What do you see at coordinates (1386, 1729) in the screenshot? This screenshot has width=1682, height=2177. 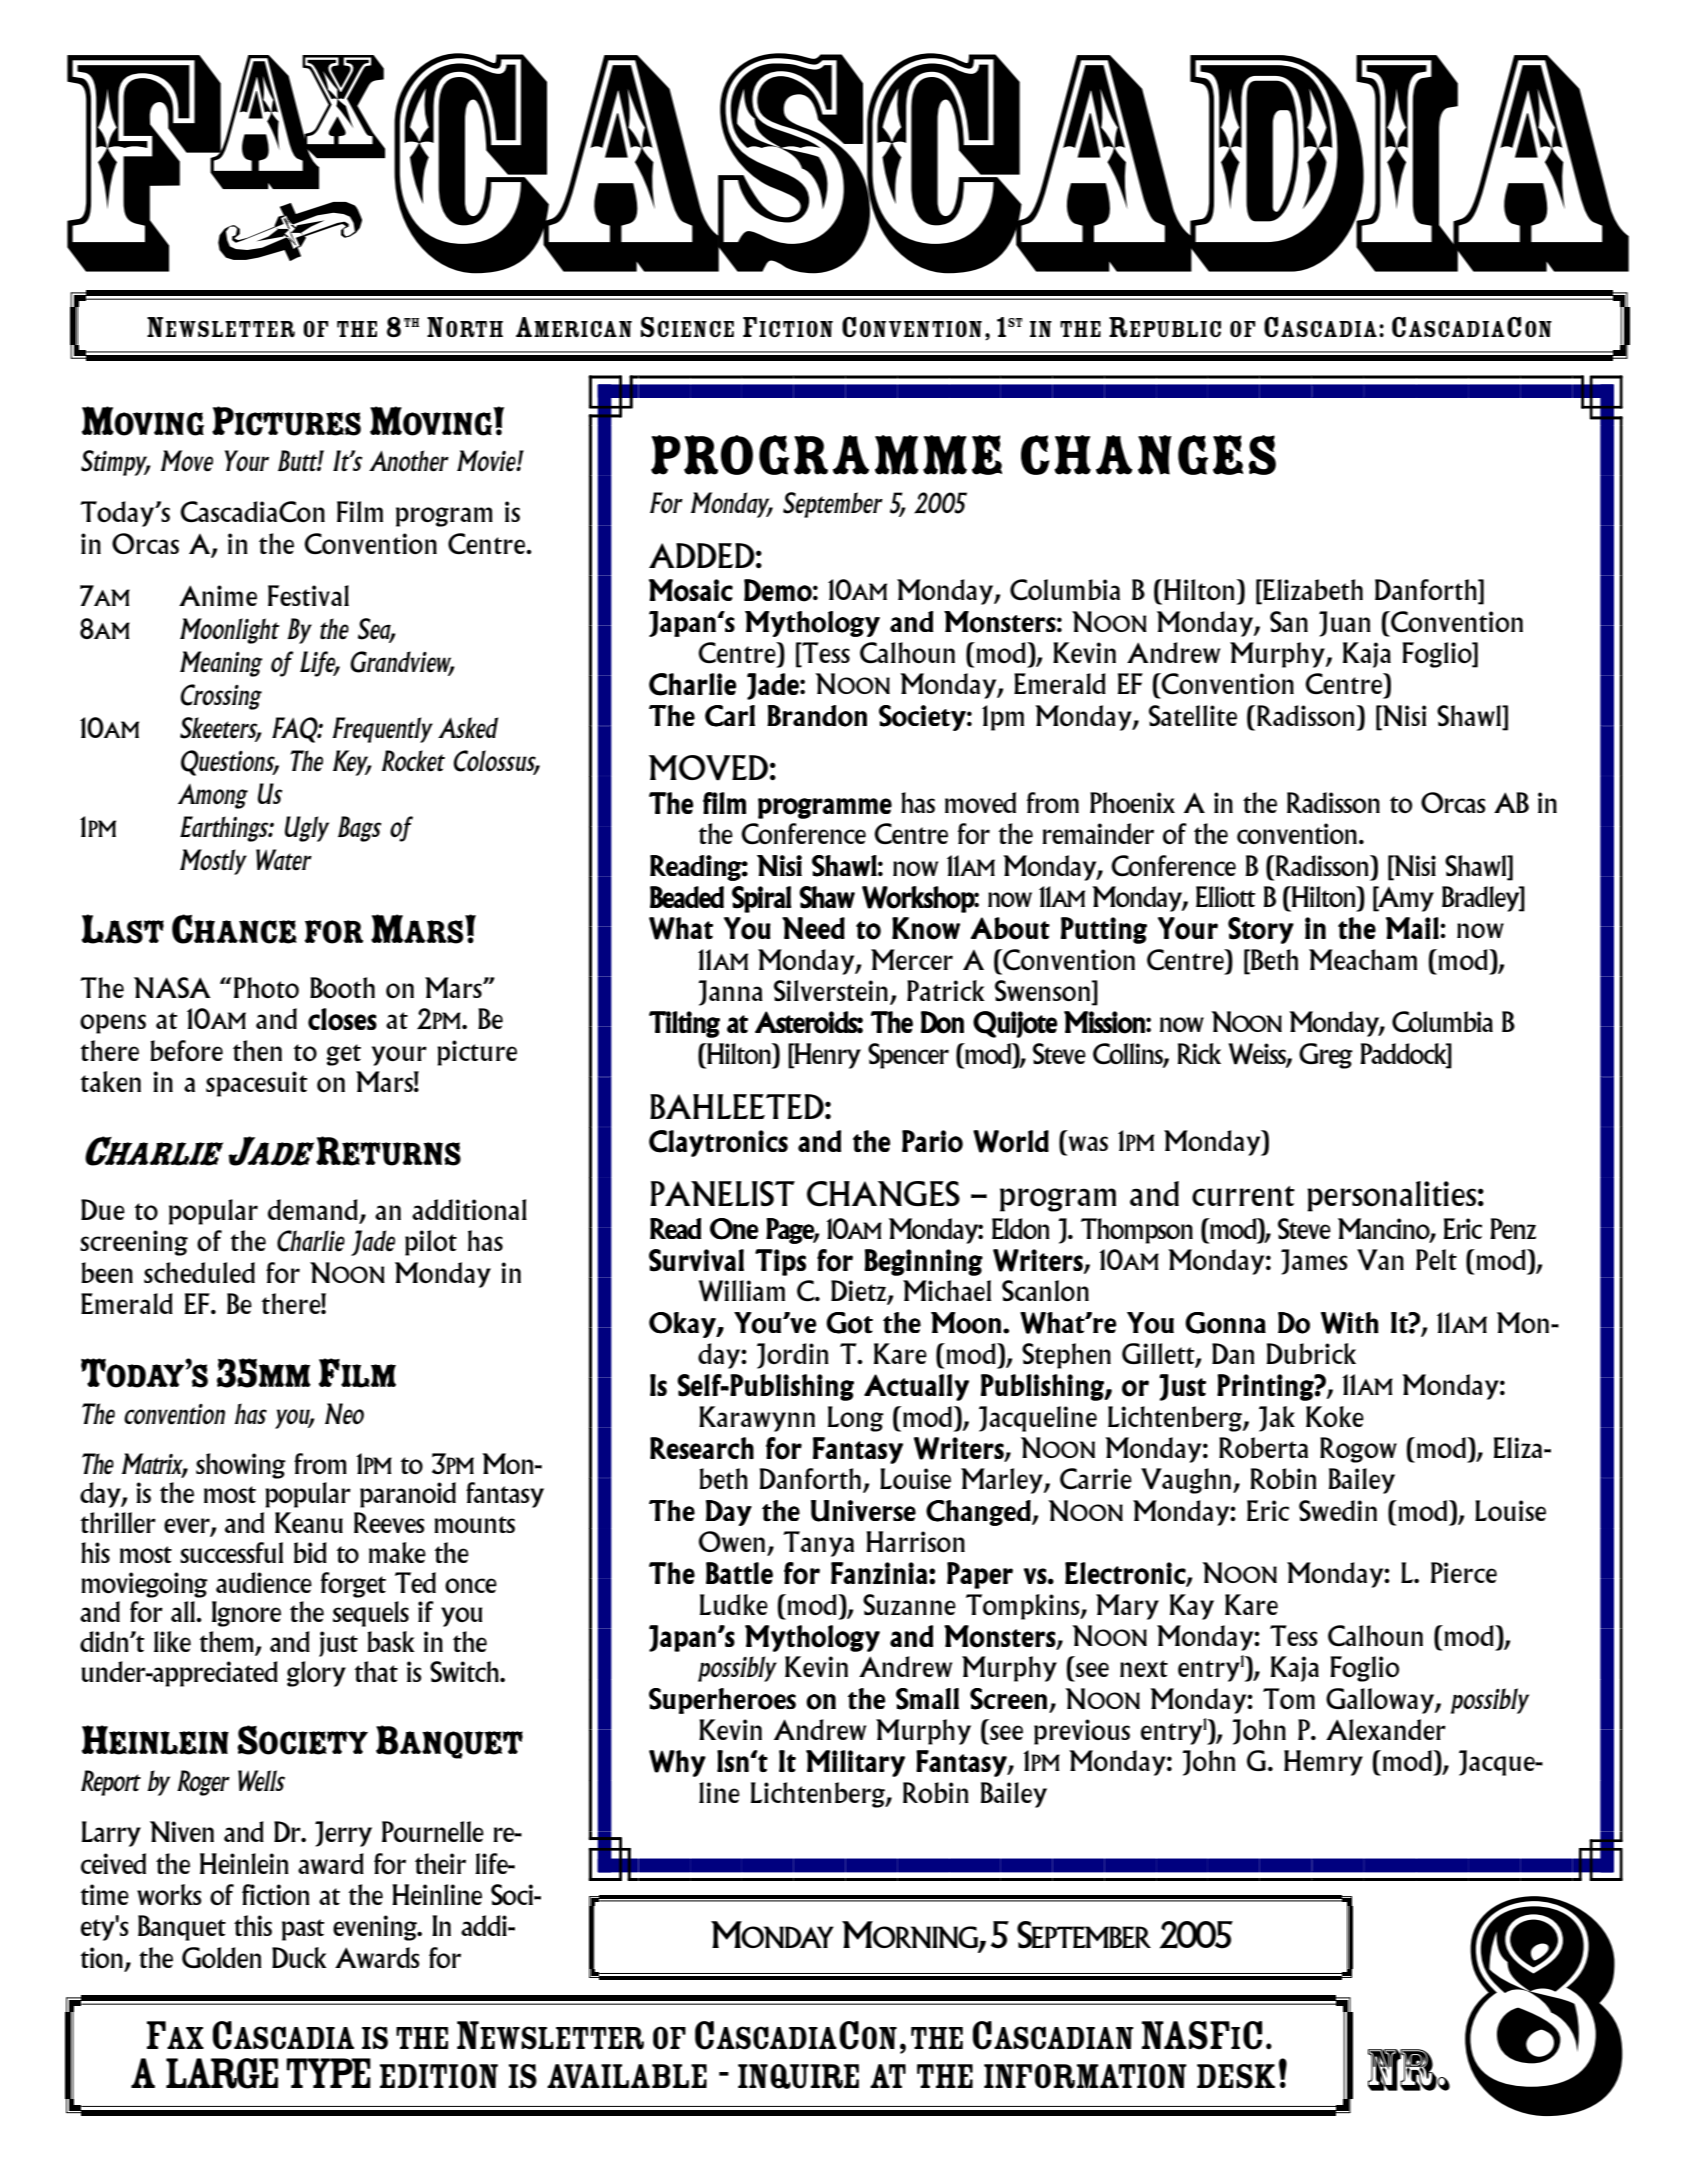 I see `Alexander` at bounding box center [1386, 1729].
